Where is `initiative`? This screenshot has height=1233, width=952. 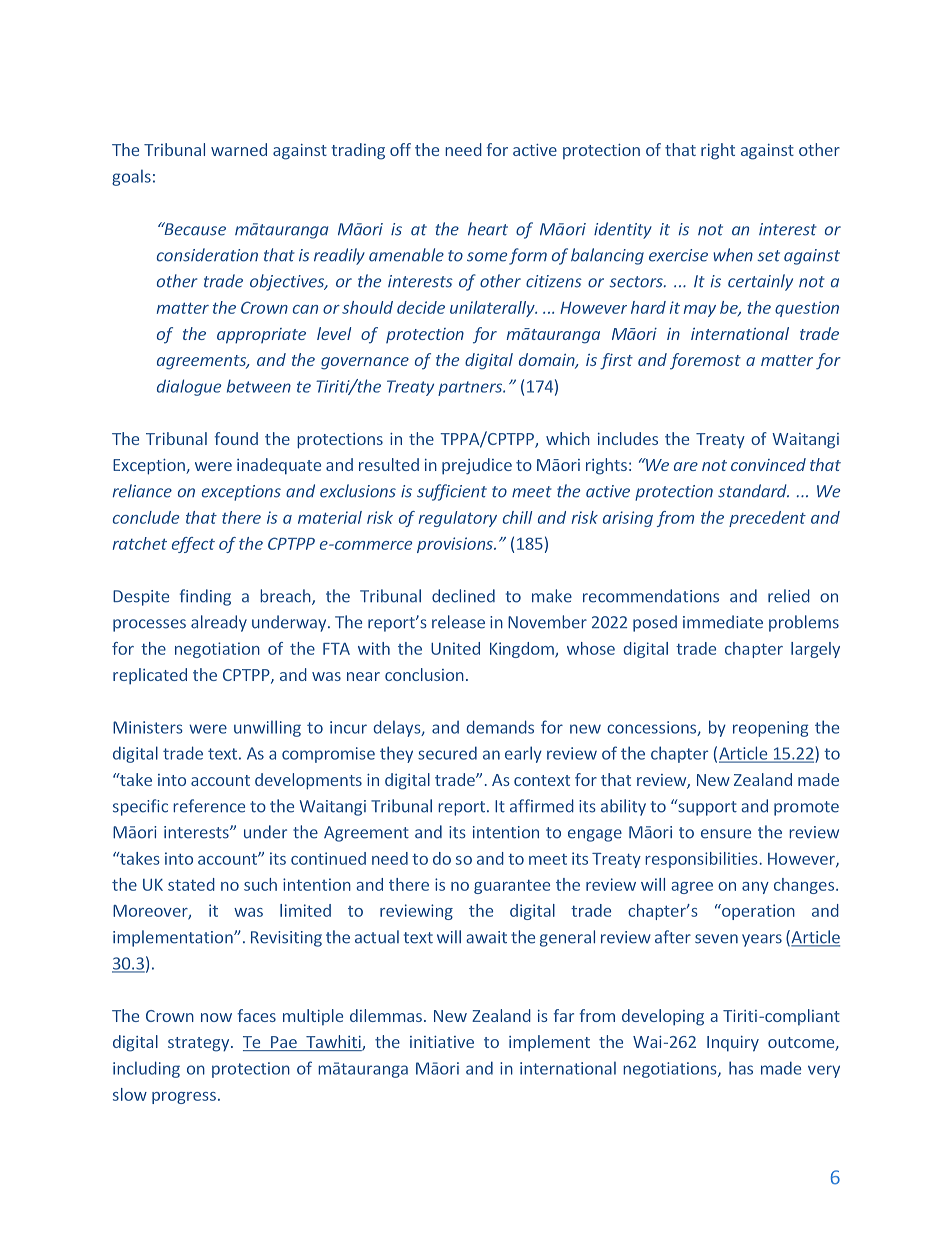 initiative is located at coordinates (442, 1042).
